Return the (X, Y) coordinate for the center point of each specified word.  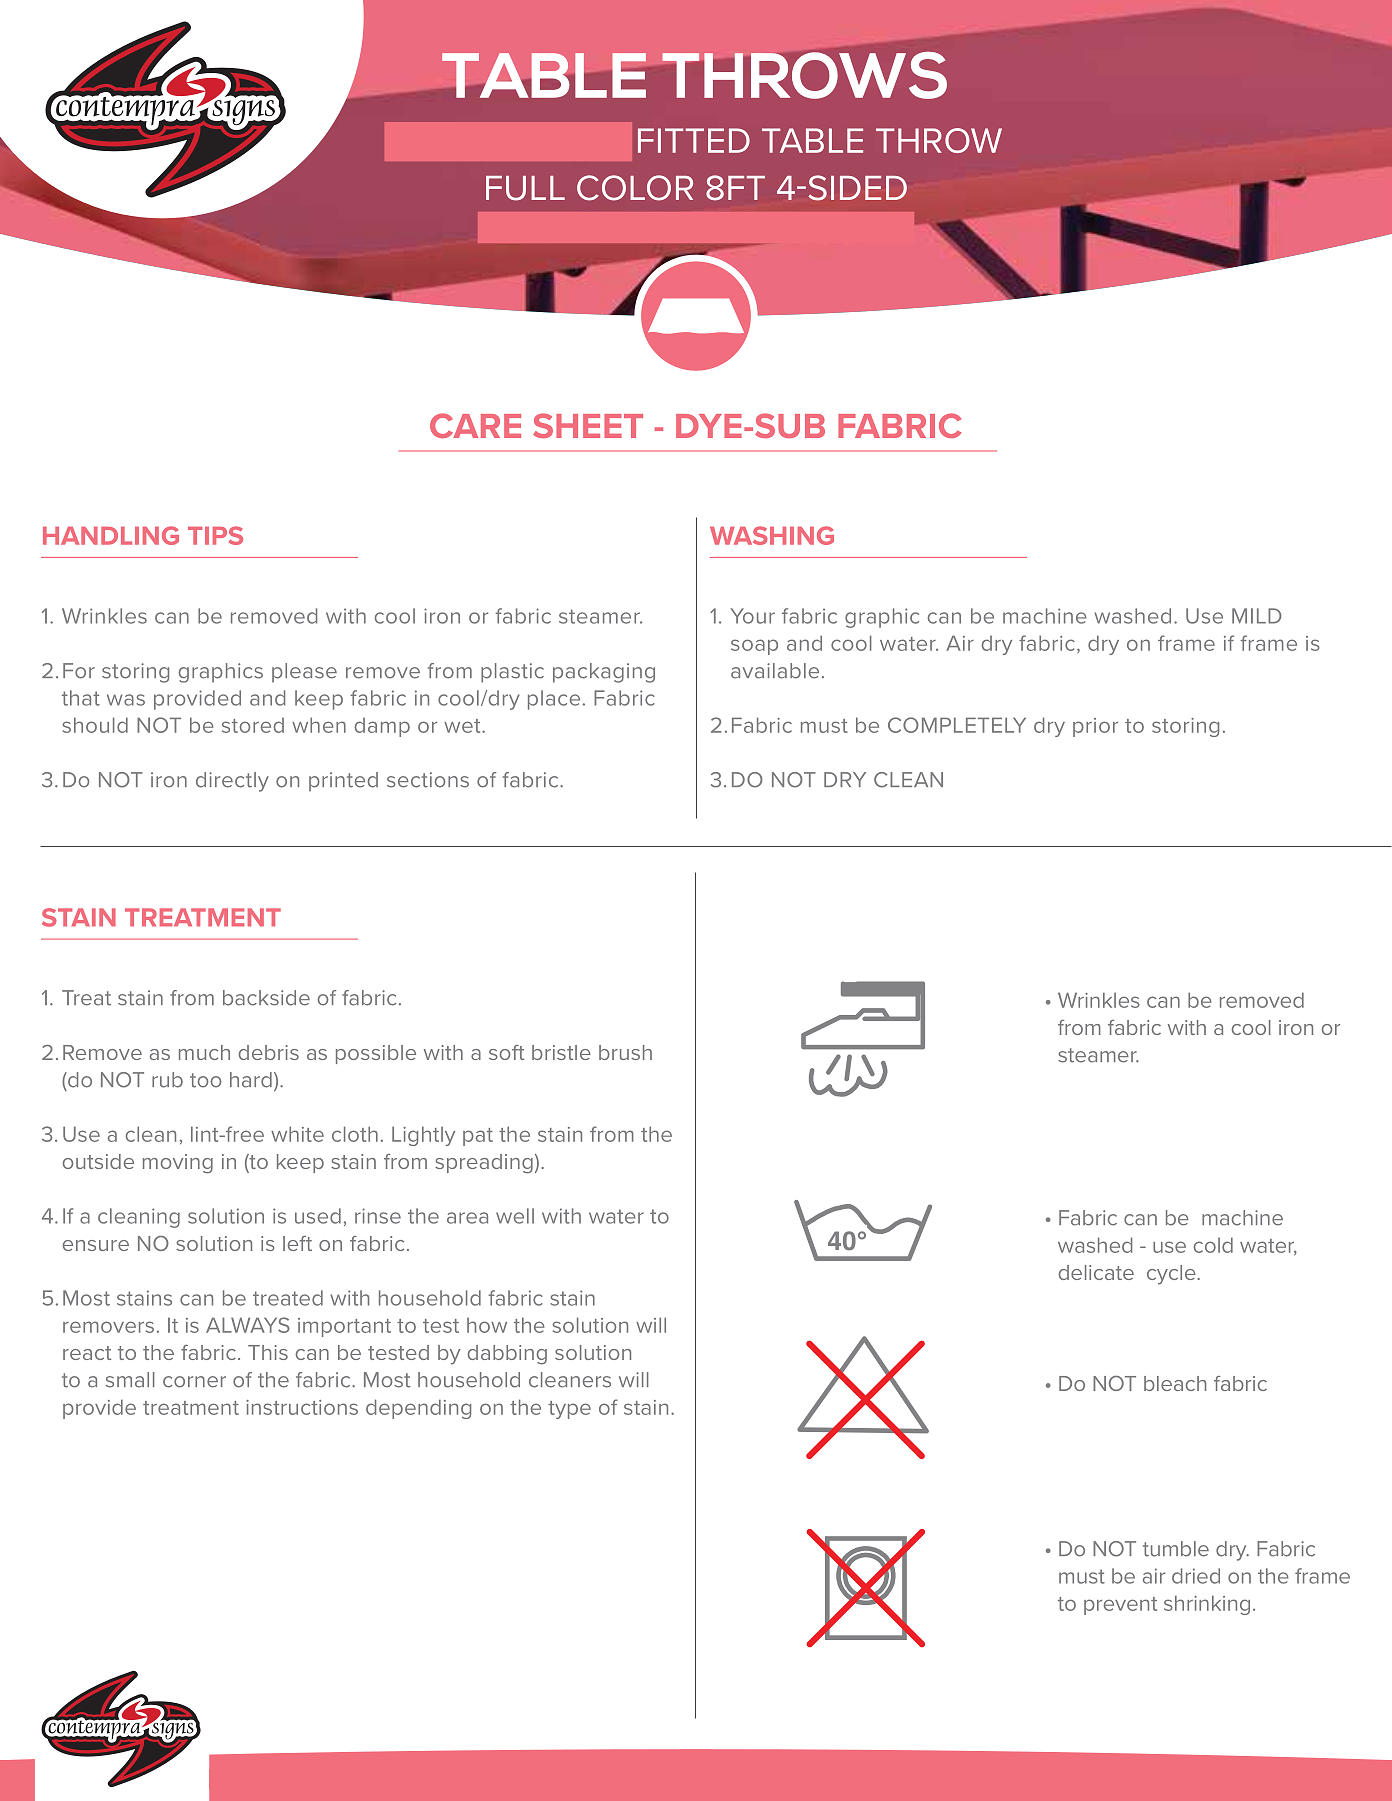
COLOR (635, 188)
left (297, 1243)
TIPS (215, 535)
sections (428, 780)
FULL (525, 188)
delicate (1096, 1272)
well (515, 1216)
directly (232, 782)
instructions (302, 1407)
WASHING (772, 535)
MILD (1257, 616)
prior (1095, 727)
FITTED (694, 140)
